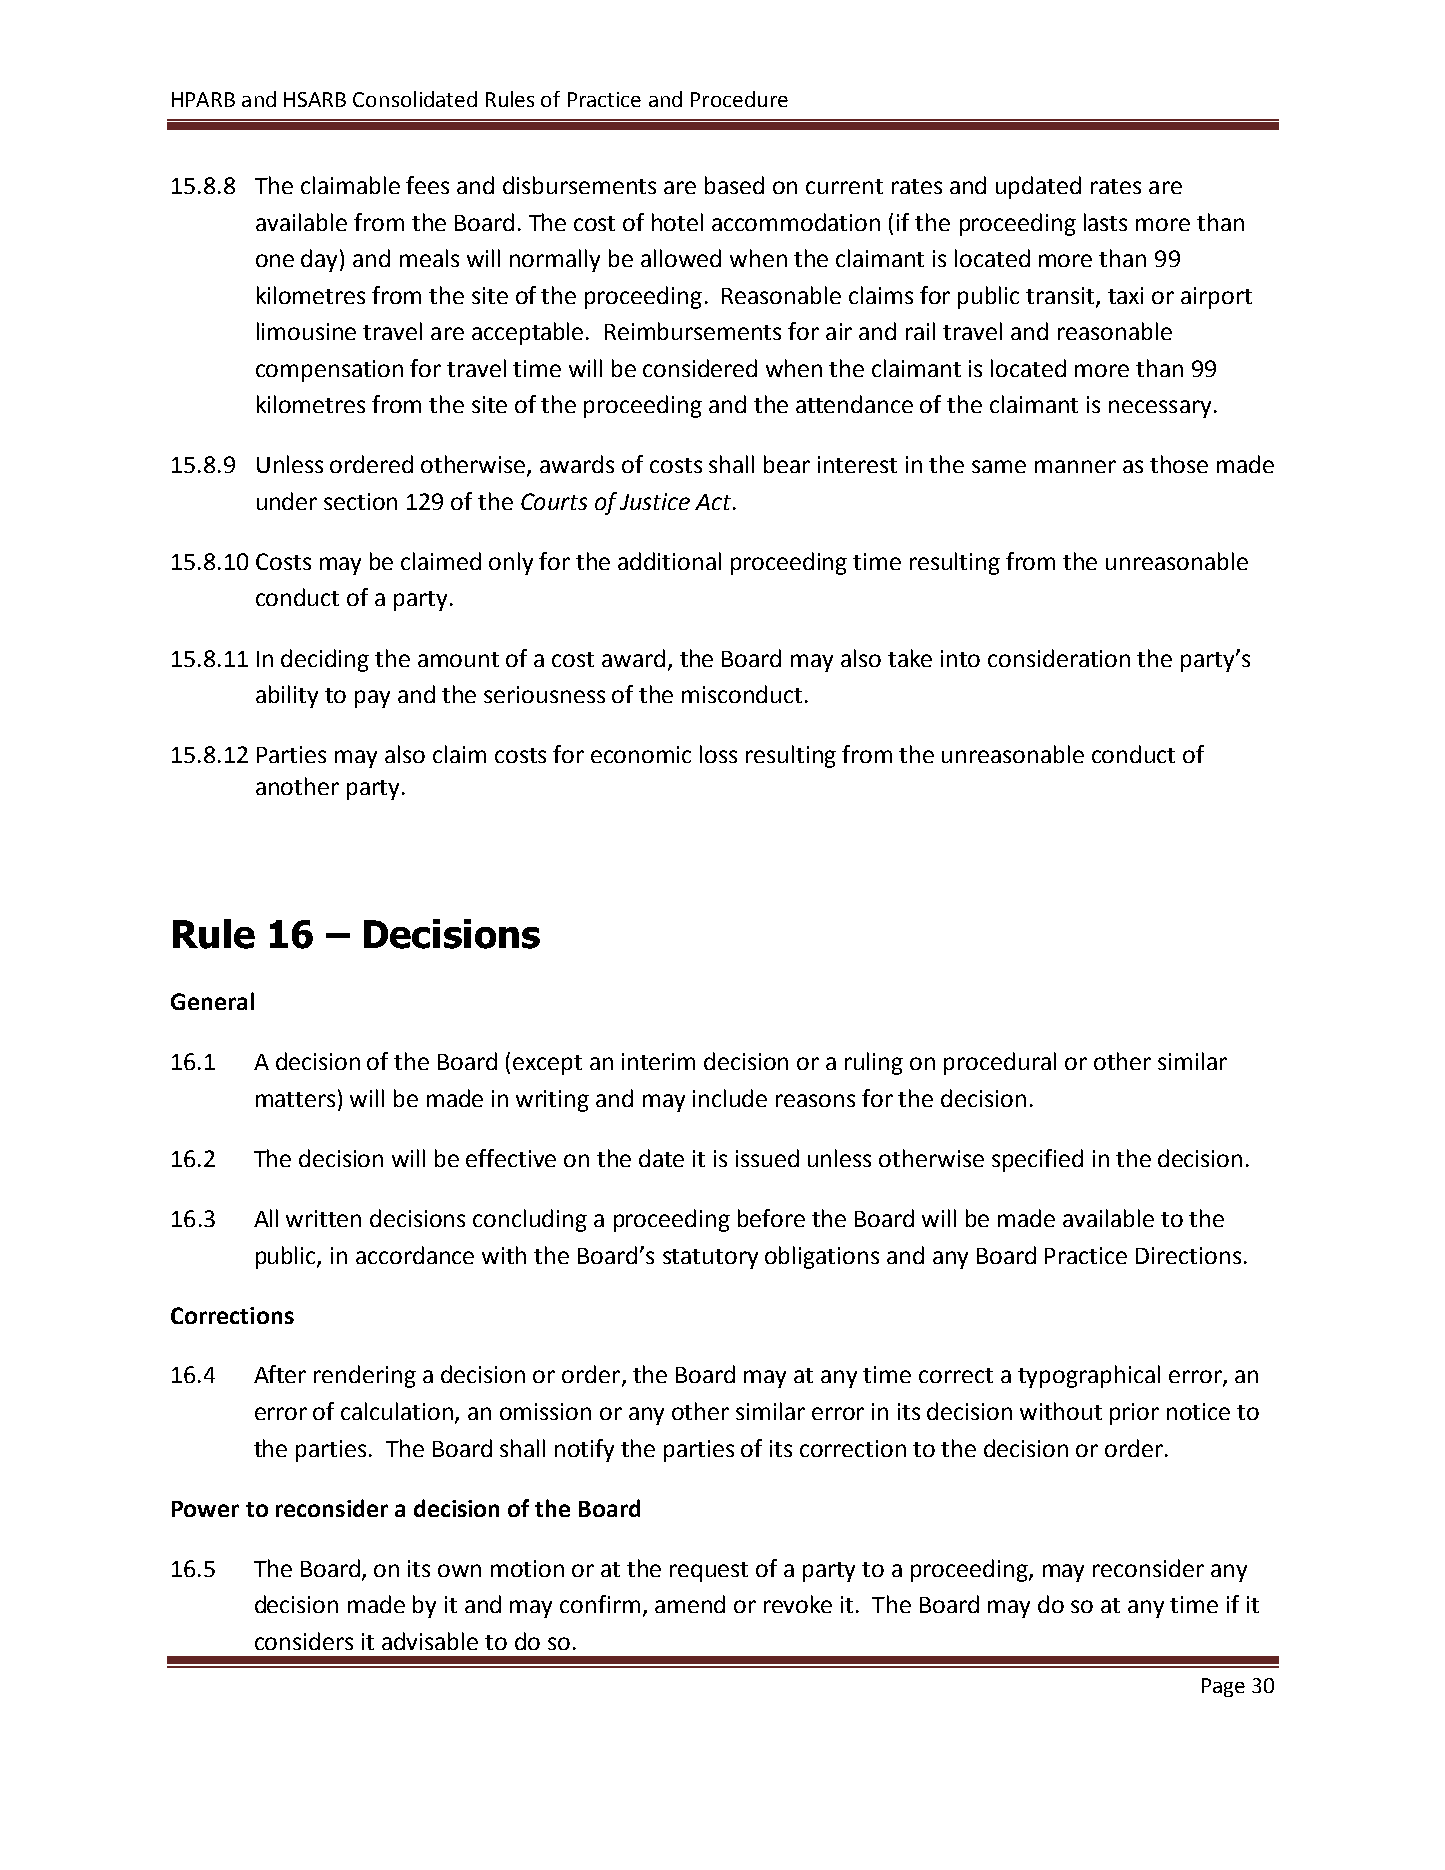  Describe the element at coordinates (1105, 222) in the document. I see `lasts` at that location.
